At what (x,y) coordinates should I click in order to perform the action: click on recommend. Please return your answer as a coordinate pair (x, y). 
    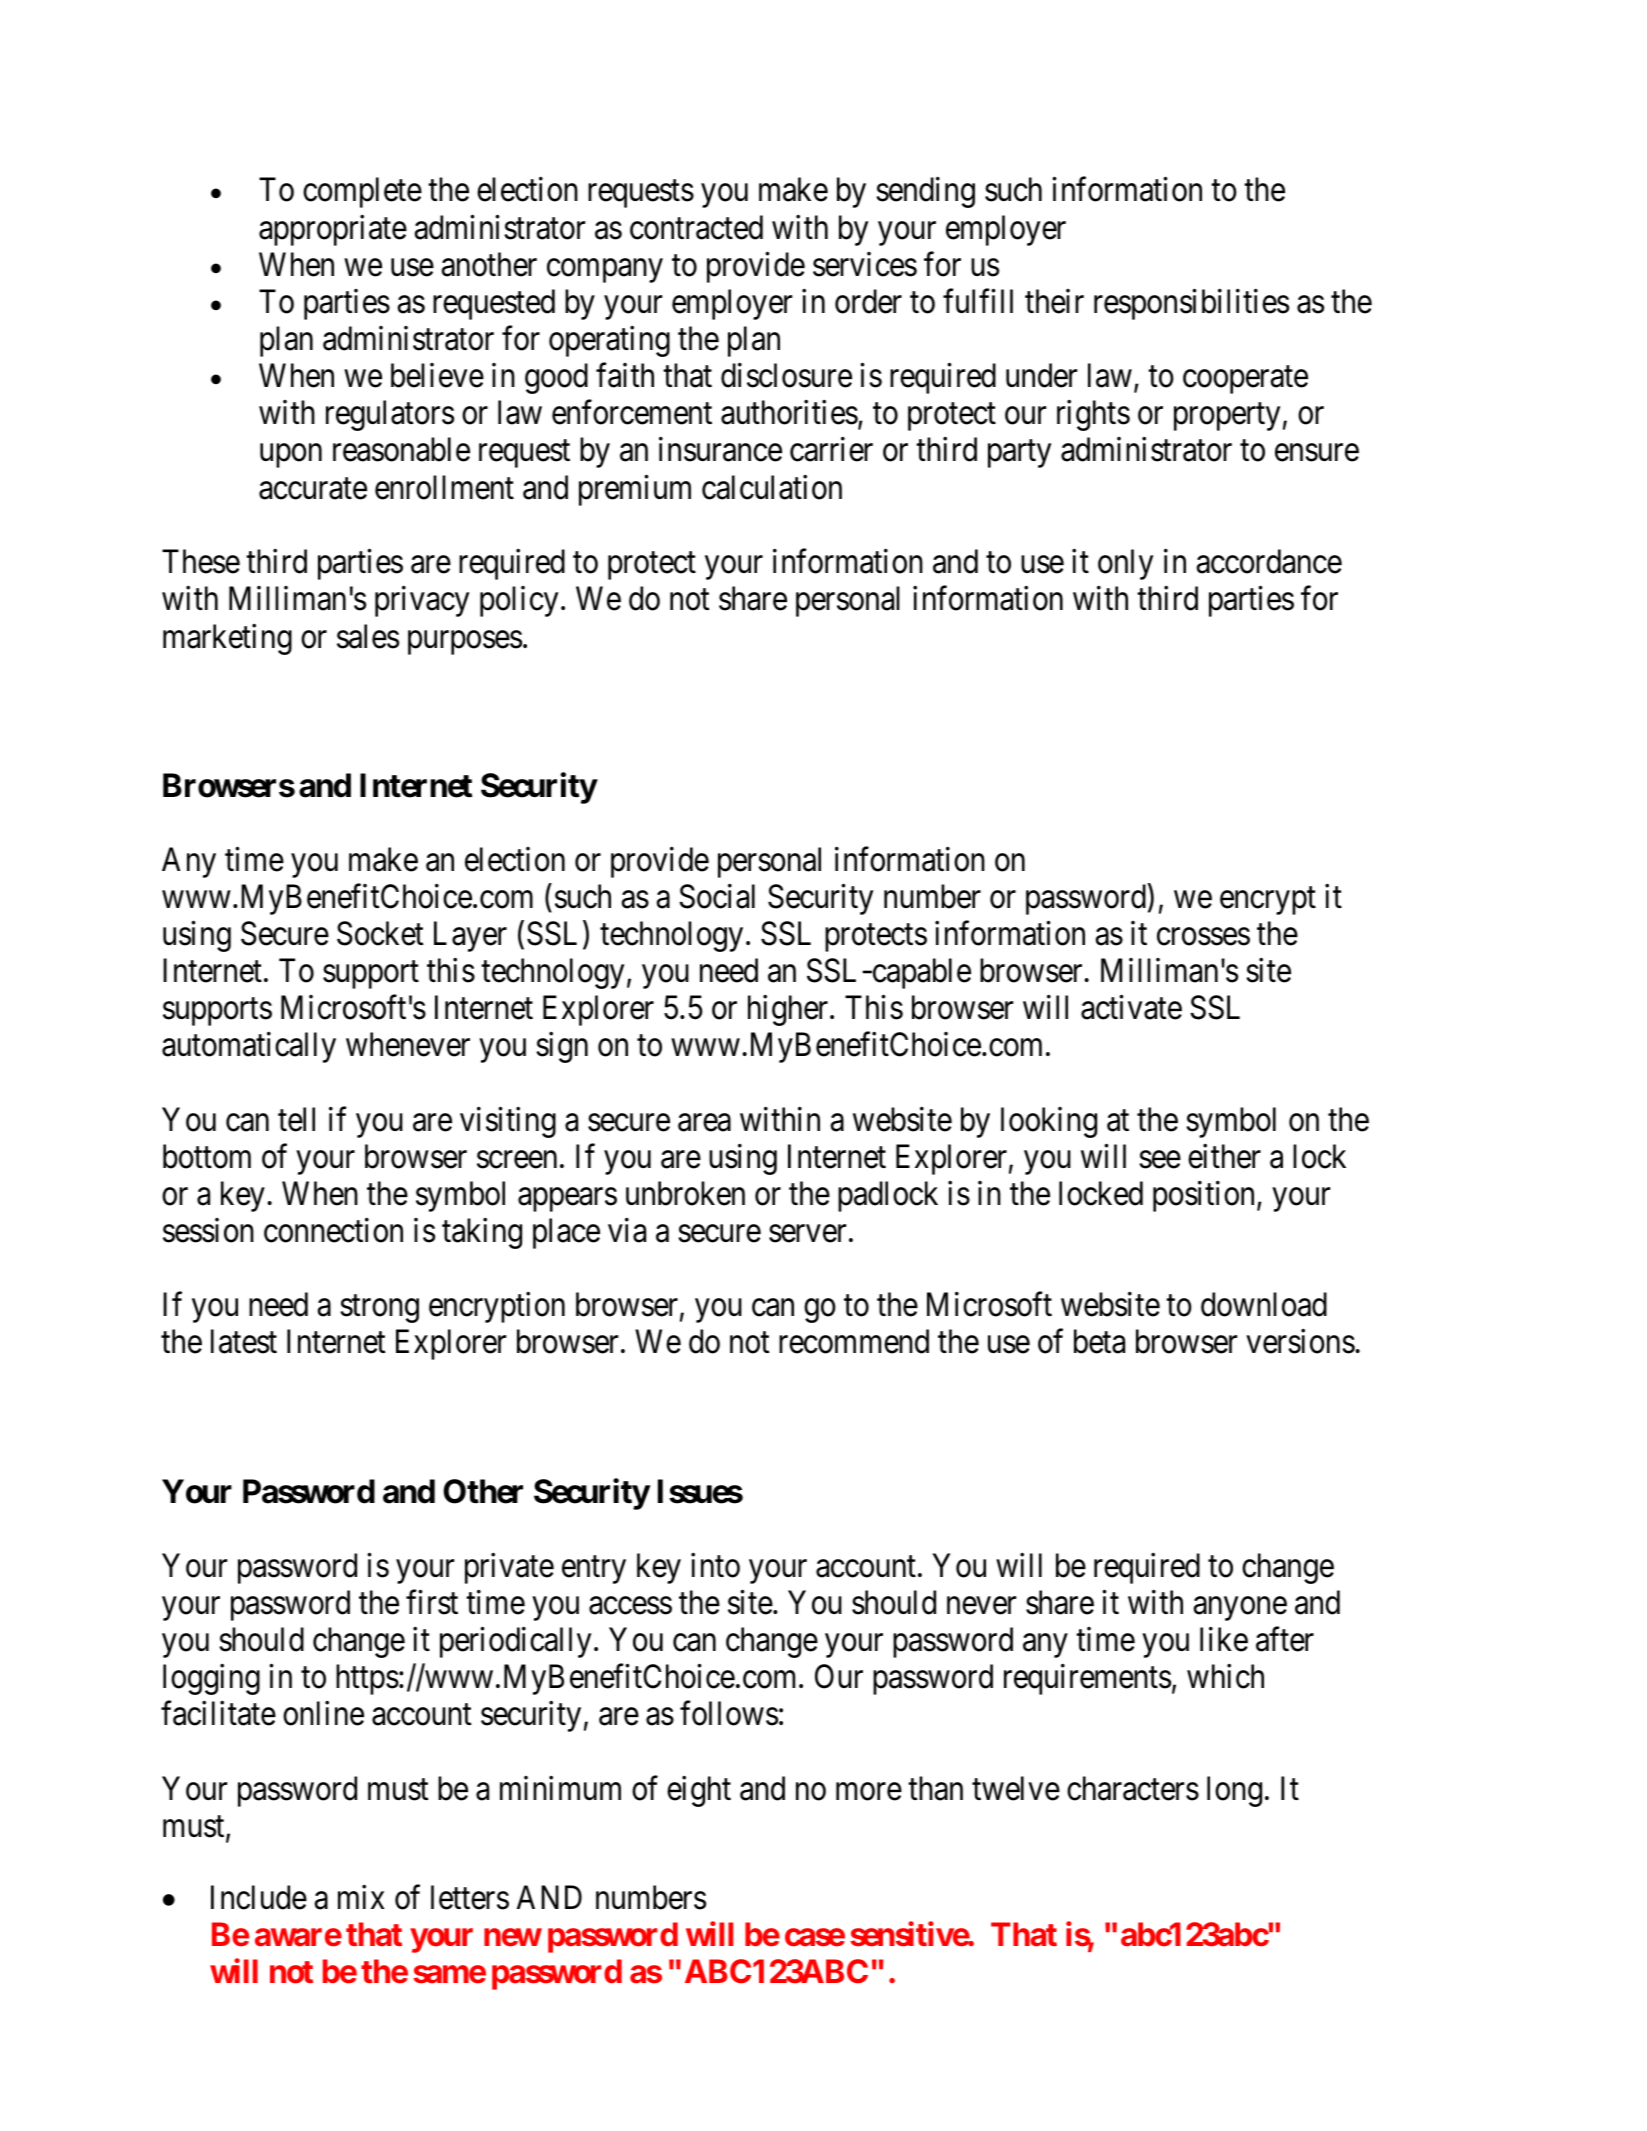
    Looking at the image, I should click on (854, 1341).
